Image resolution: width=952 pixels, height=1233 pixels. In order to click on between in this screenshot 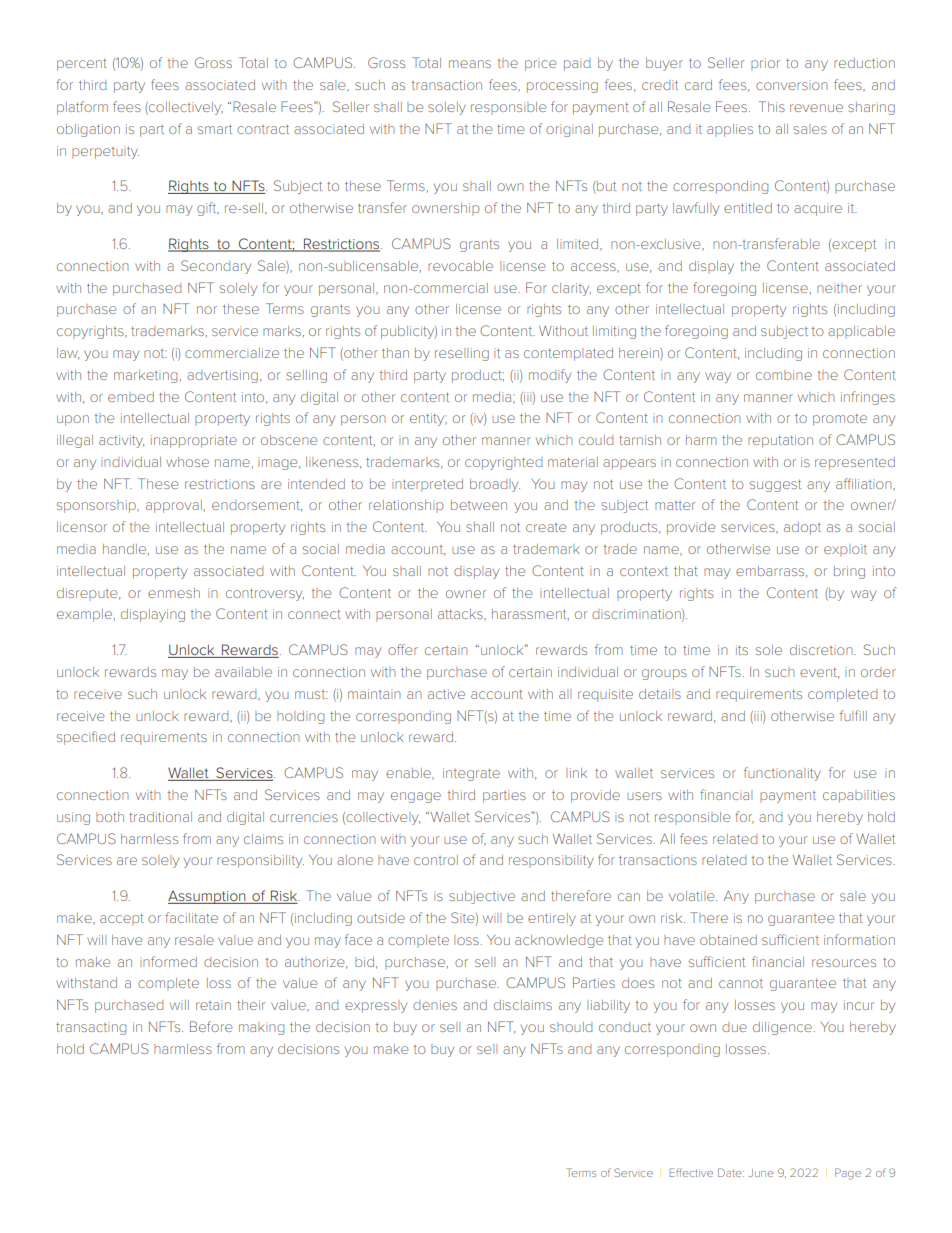, I will do `click(479, 505)`.
